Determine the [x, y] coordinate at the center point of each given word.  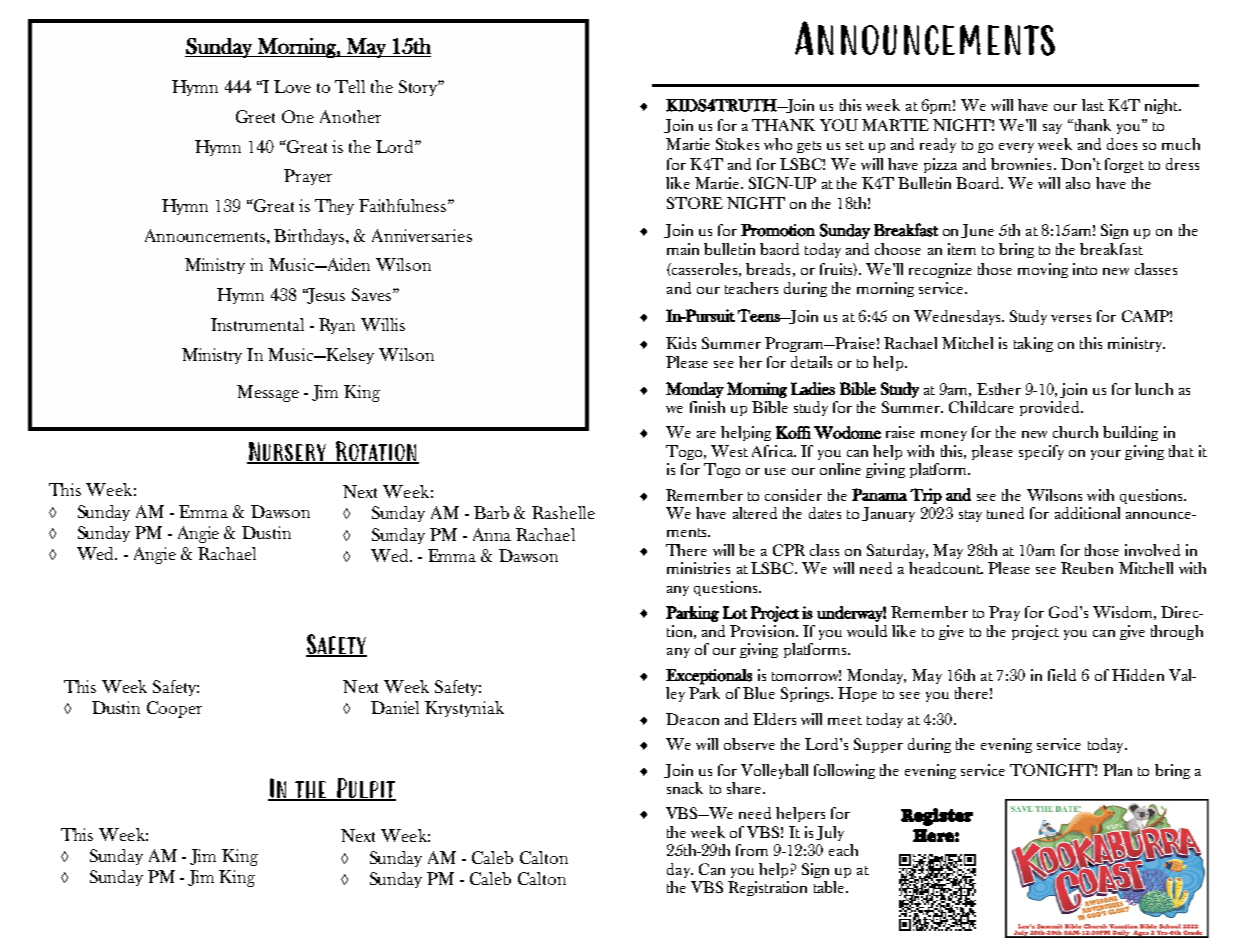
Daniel [395, 707]
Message [268, 393]
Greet [255, 116]
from [752, 850]
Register [937, 817]
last [1093, 105]
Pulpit [365, 789]
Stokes [737, 144]
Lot [735, 612]
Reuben [1087, 568]
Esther [999, 389]
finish [707, 407]
